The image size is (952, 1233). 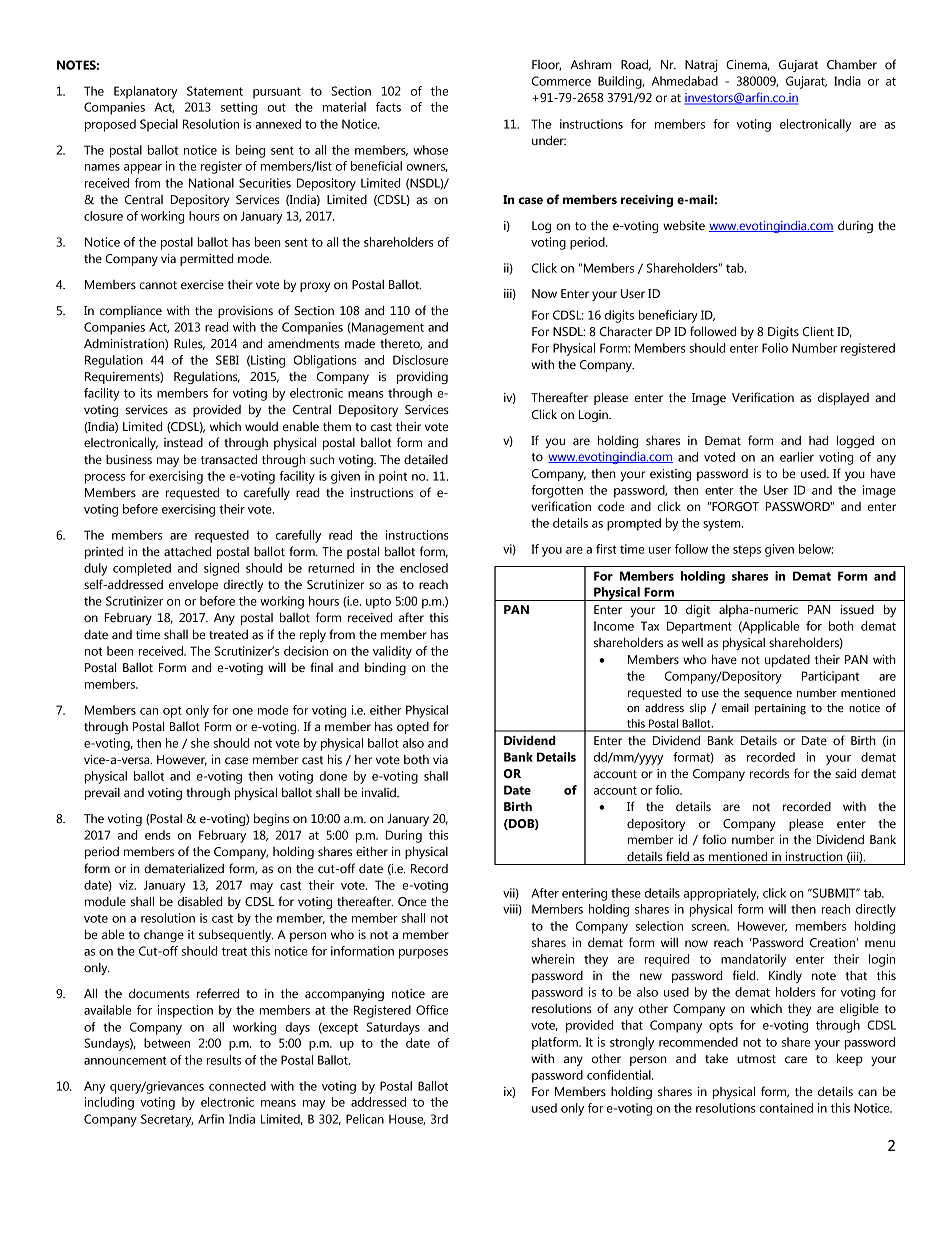 I want to click on enclosed, so click(x=424, y=568).
